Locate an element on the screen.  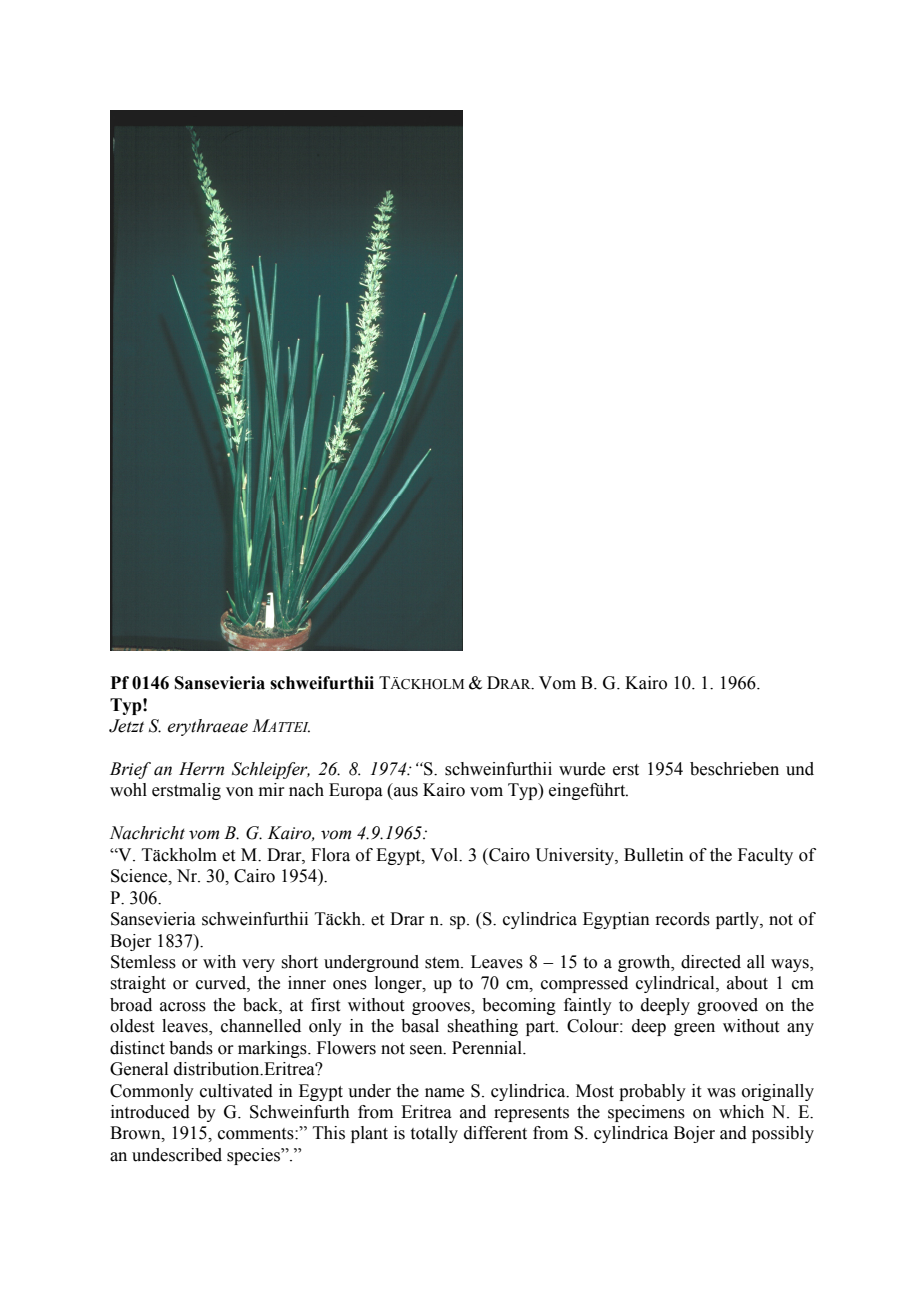
Perennial is located at coordinates (488, 1048).
